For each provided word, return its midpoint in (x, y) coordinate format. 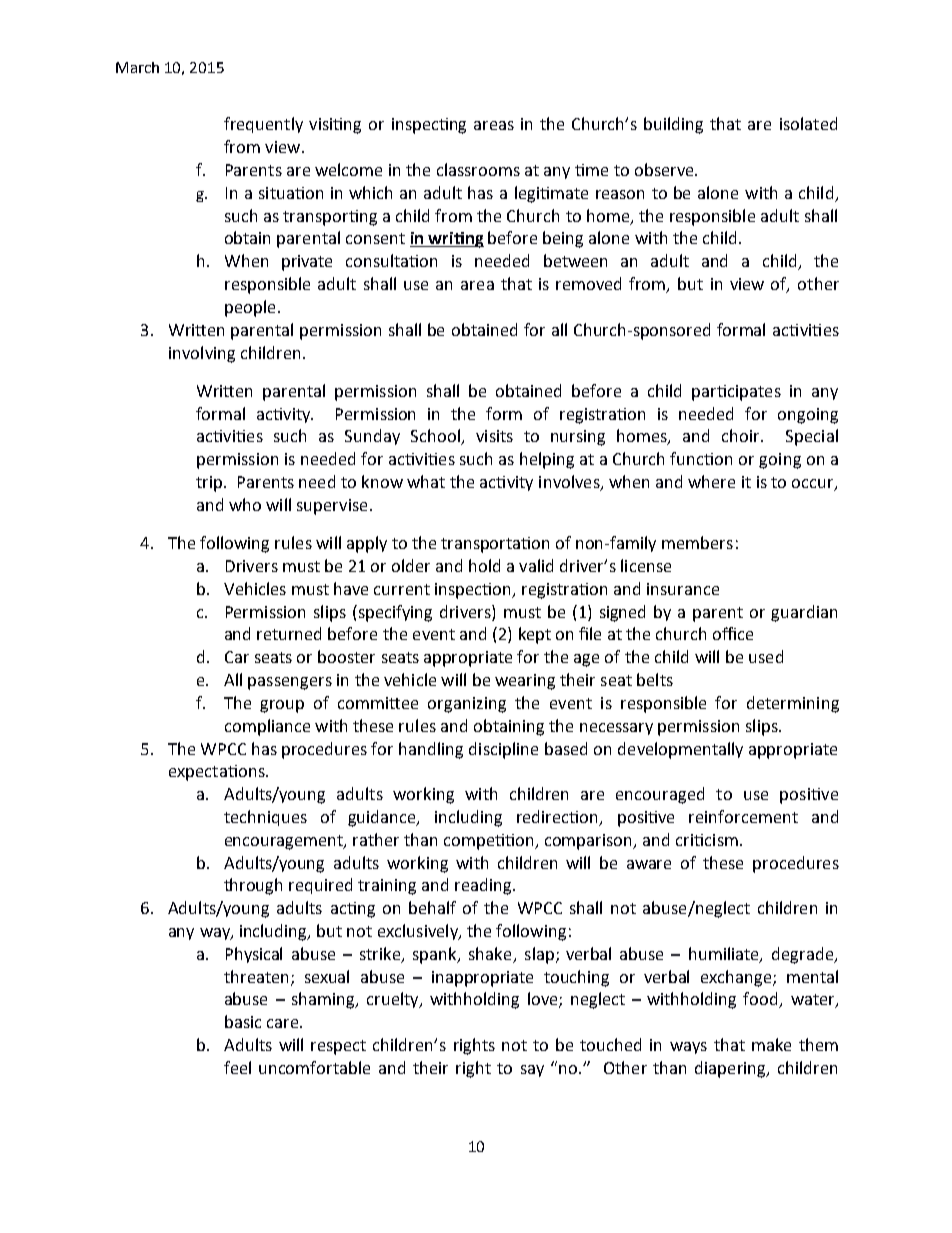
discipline (503, 750)
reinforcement (743, 816)
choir (742, 435)
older (411, 565)
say (532, 1071)
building (673, 125)
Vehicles (255, 588)
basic (243, 1021)
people (250, 308)
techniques (265, 818)
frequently (263, 125)
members (697, 542)
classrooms (478, 169)
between (575, 260)
